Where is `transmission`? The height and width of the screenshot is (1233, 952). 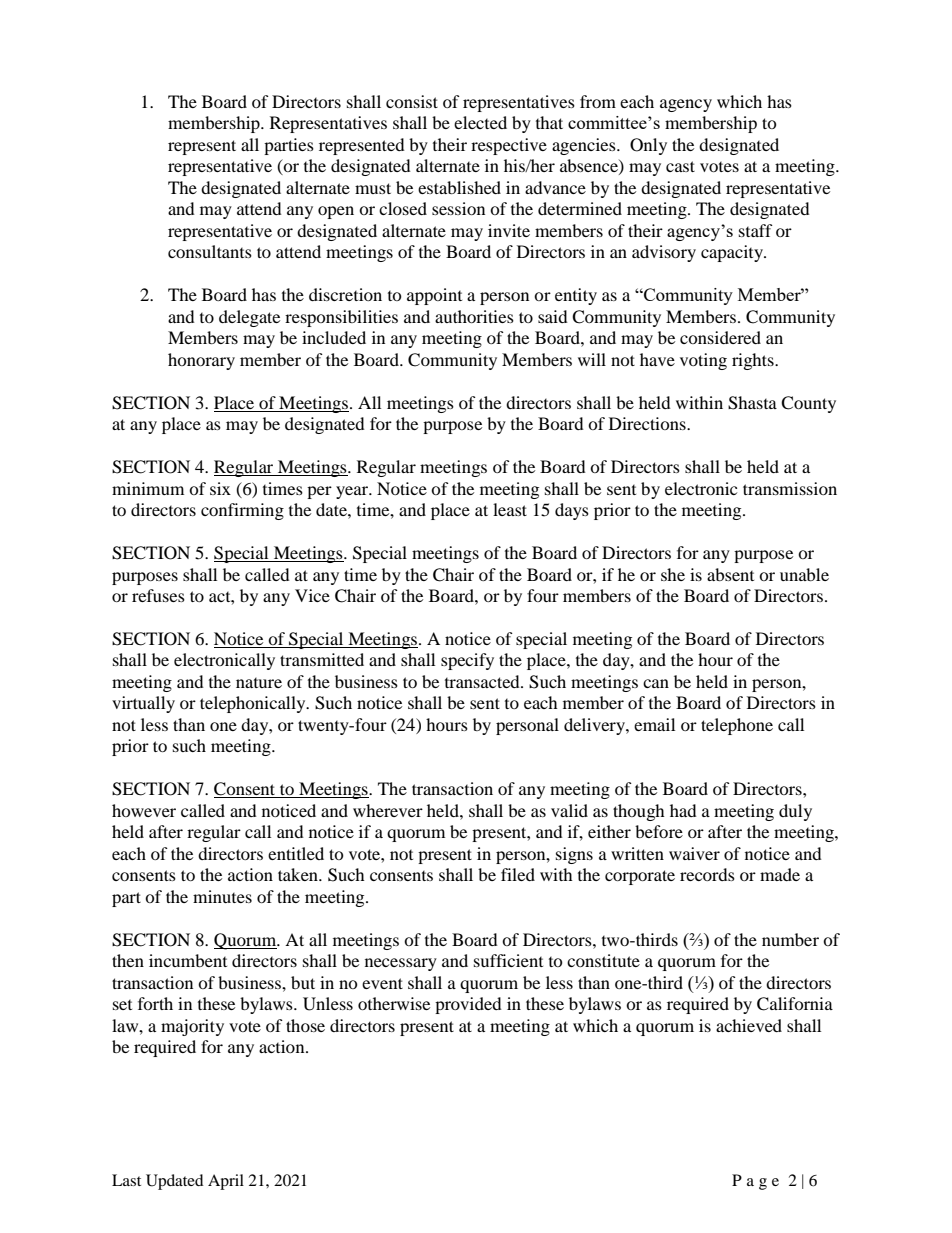
transmission is located at coordinates (790, 488).
